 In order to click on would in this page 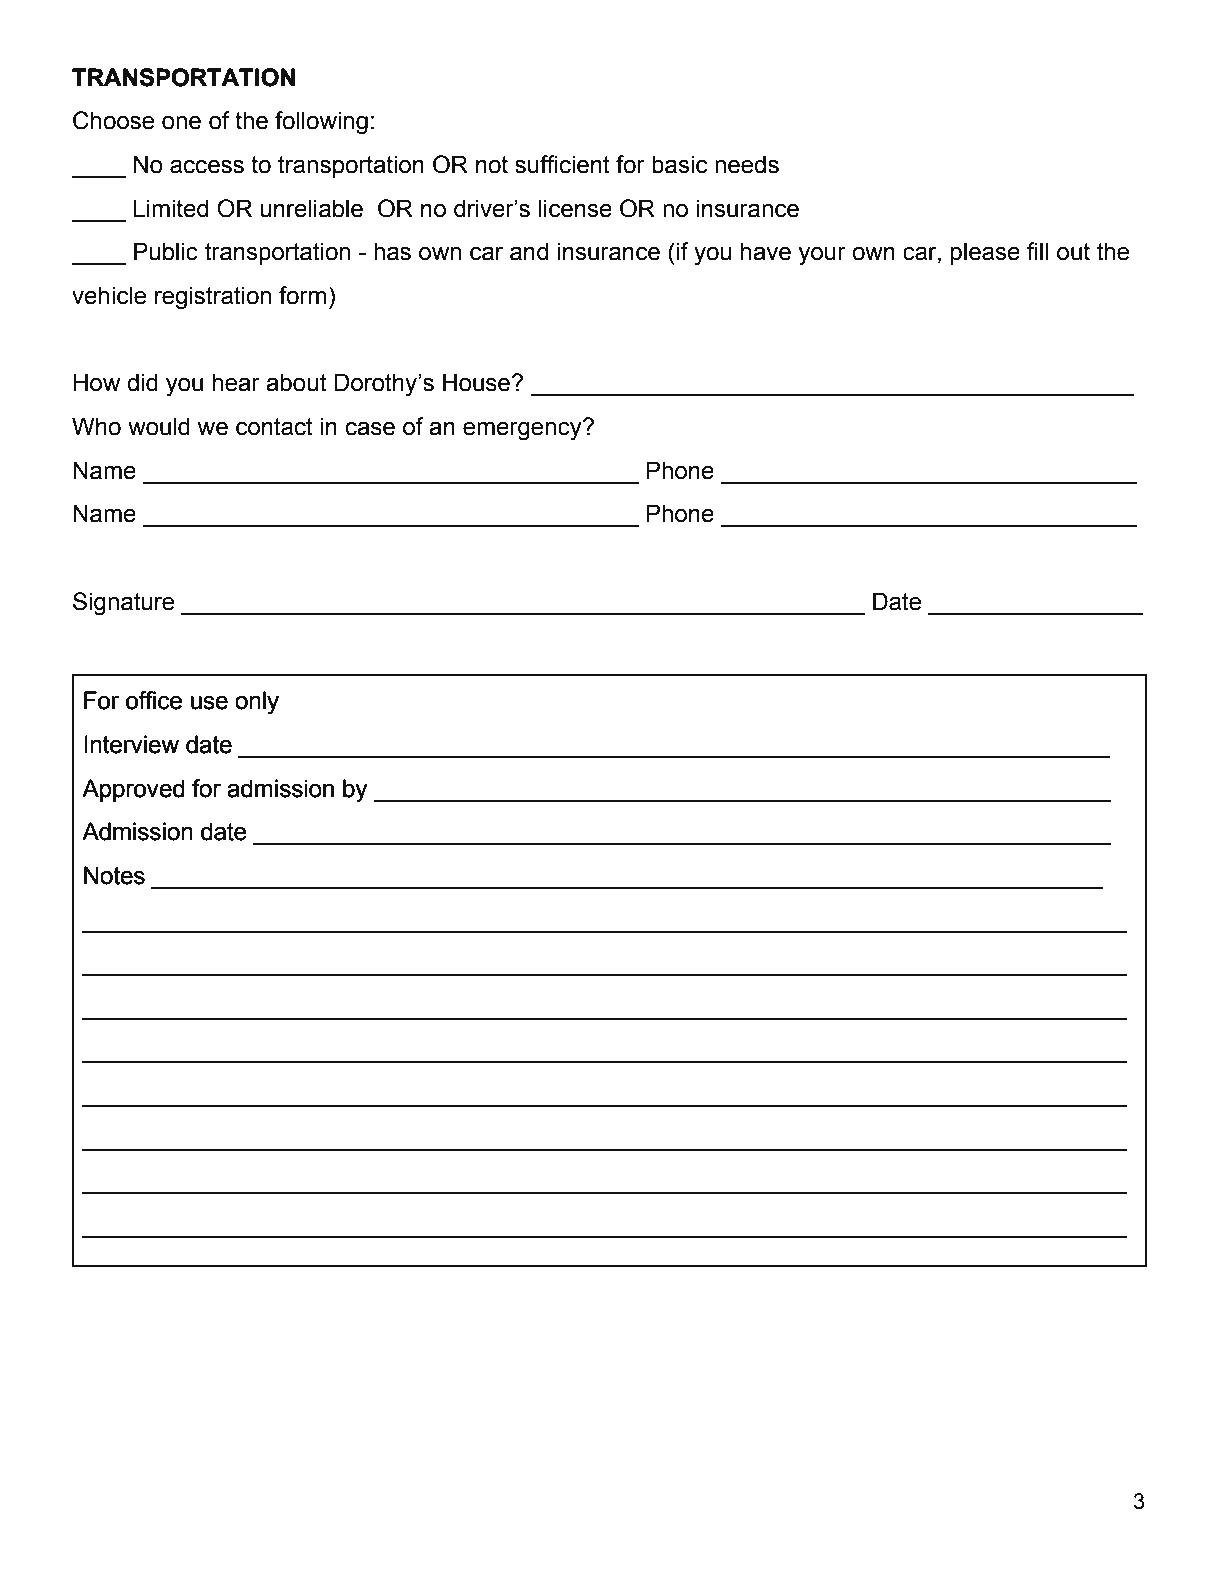, I will do `click(159, 426)`.
